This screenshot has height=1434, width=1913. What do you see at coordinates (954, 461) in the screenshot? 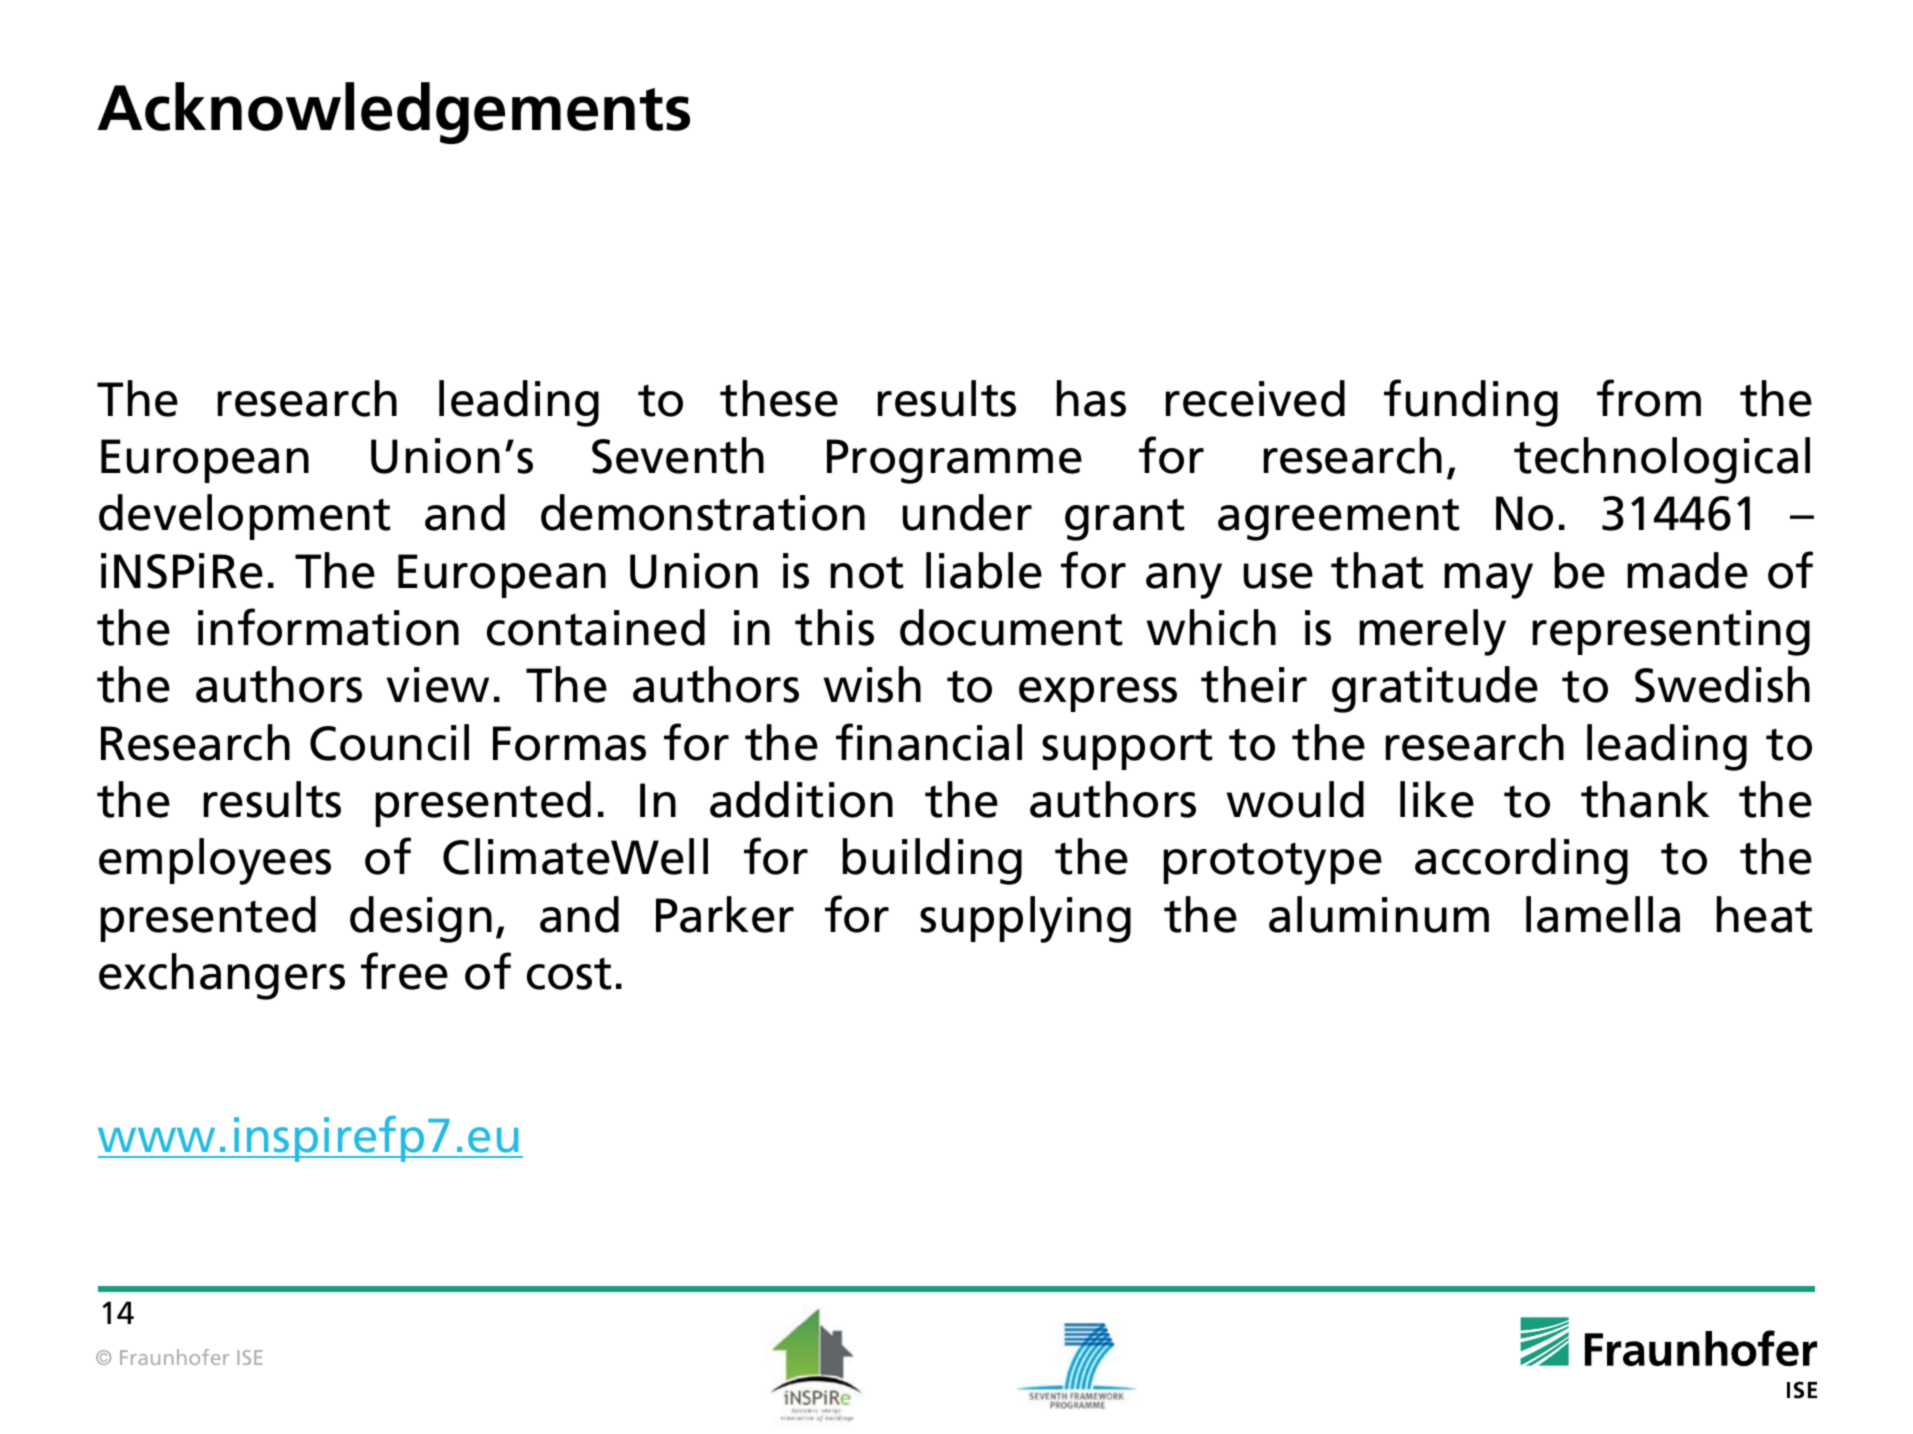
I see `Programme` at bounding box center [954, 461].
